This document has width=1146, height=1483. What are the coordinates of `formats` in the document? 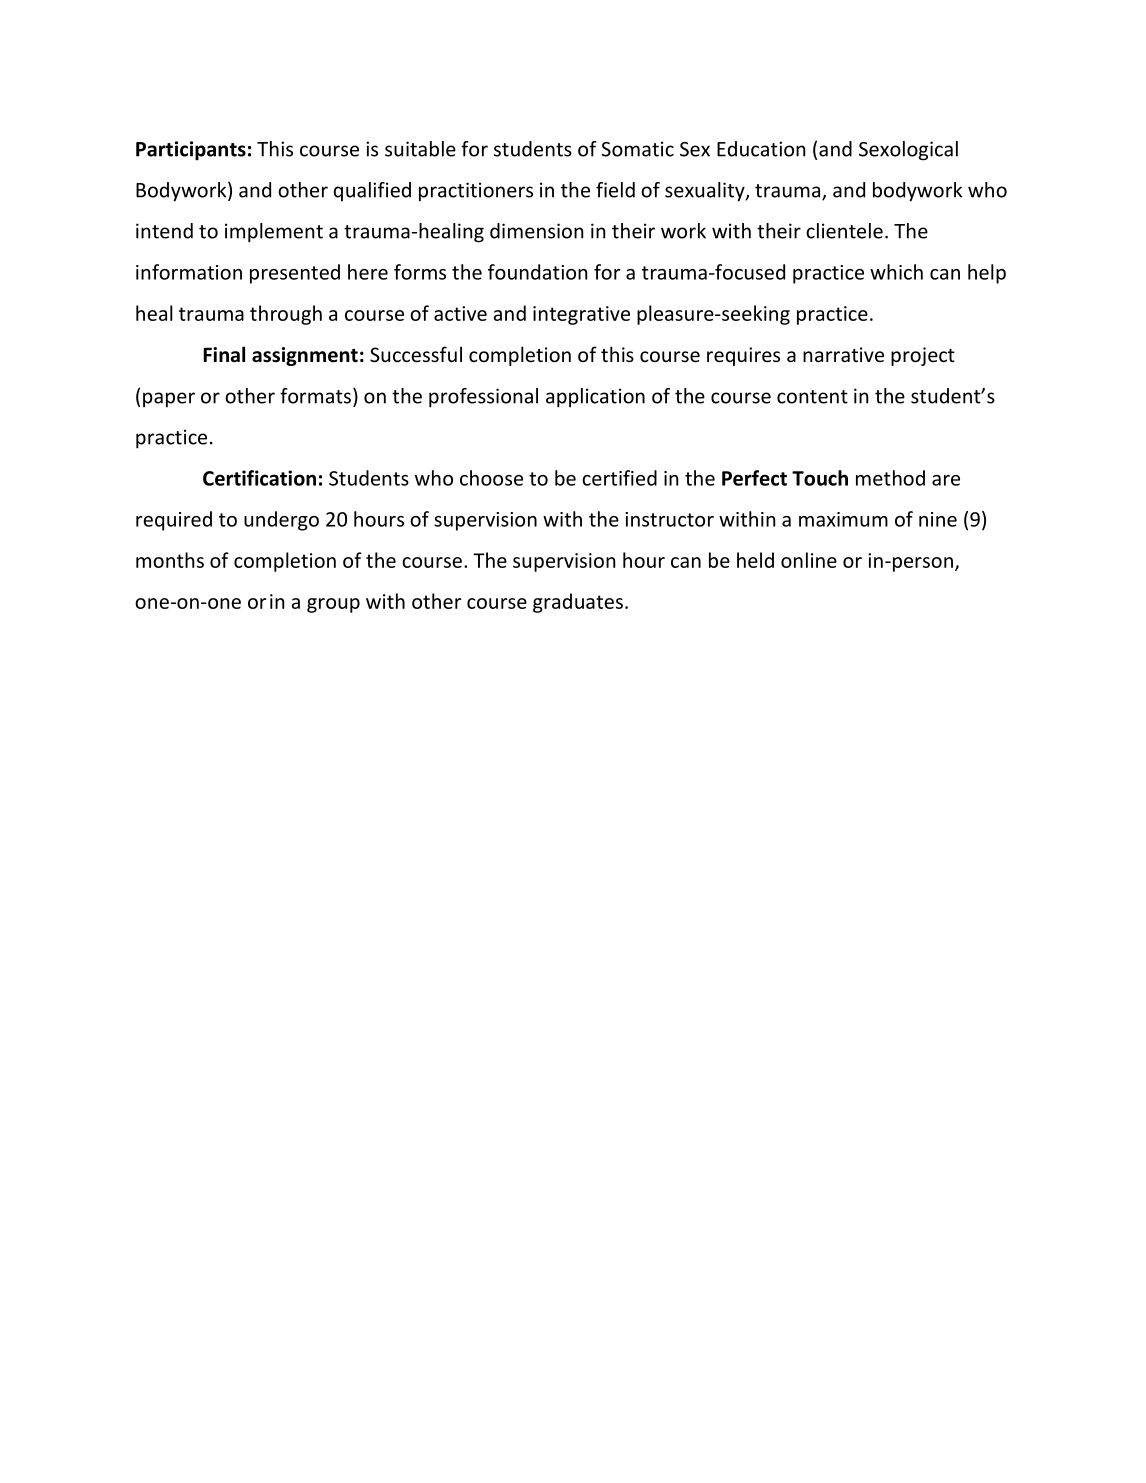 It's located at (315, 396).
